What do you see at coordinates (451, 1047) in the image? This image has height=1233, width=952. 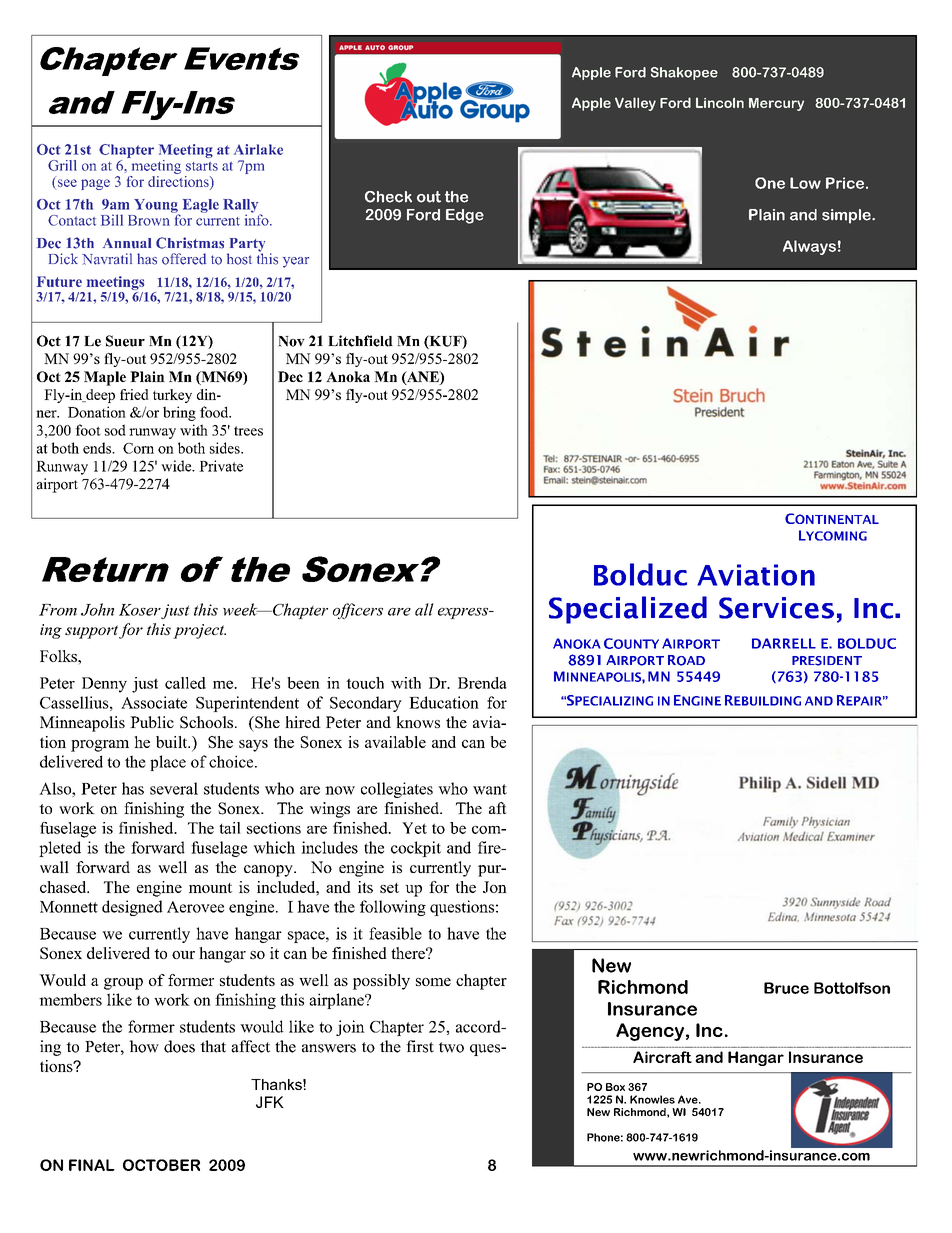 I see `two` at bounding box center [451, 1047].
